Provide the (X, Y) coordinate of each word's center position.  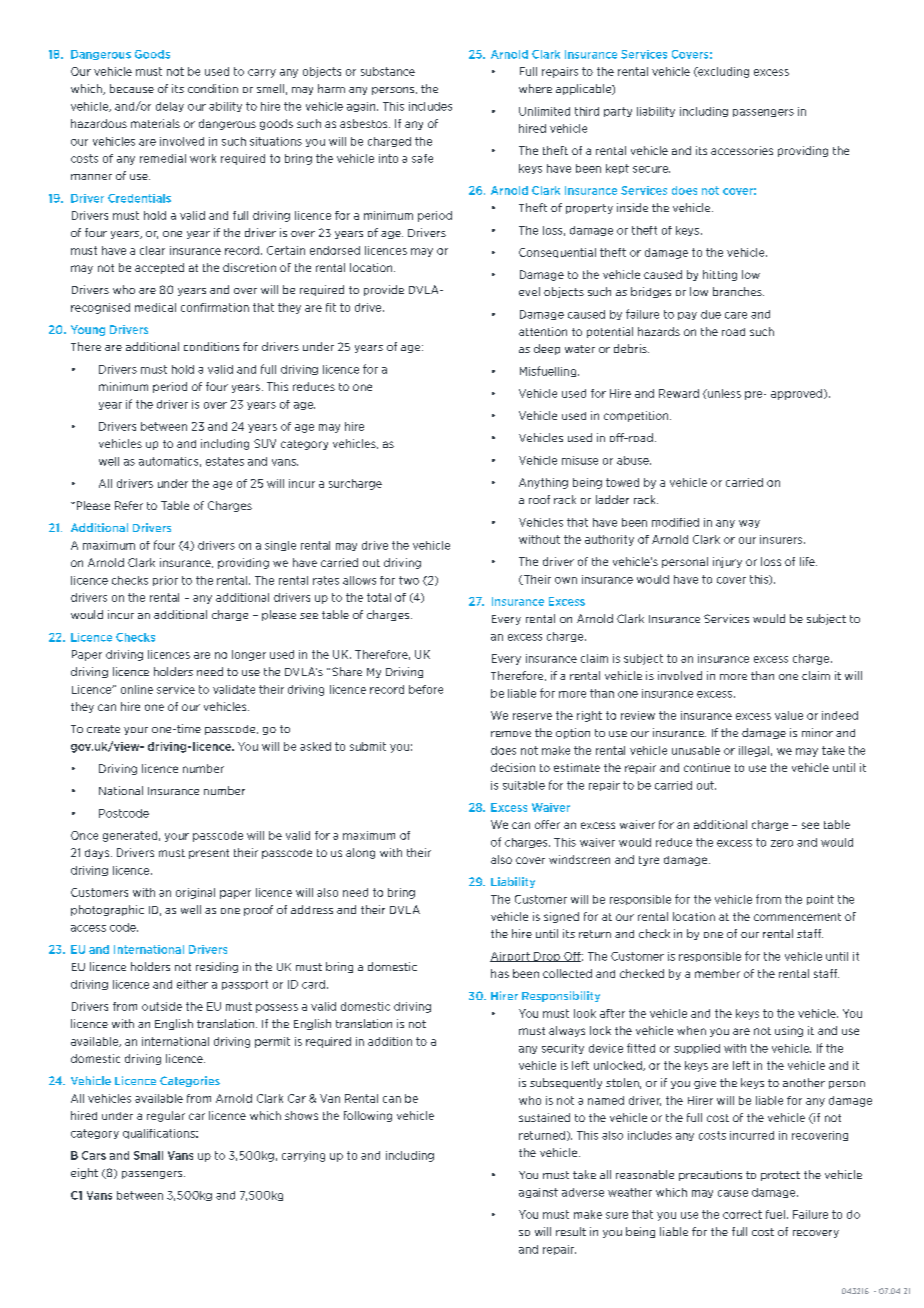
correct (742, 1214)
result (571, 1231)
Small (148, 1155)
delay (170, 107)
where (535, 88)
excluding (722, 72)
